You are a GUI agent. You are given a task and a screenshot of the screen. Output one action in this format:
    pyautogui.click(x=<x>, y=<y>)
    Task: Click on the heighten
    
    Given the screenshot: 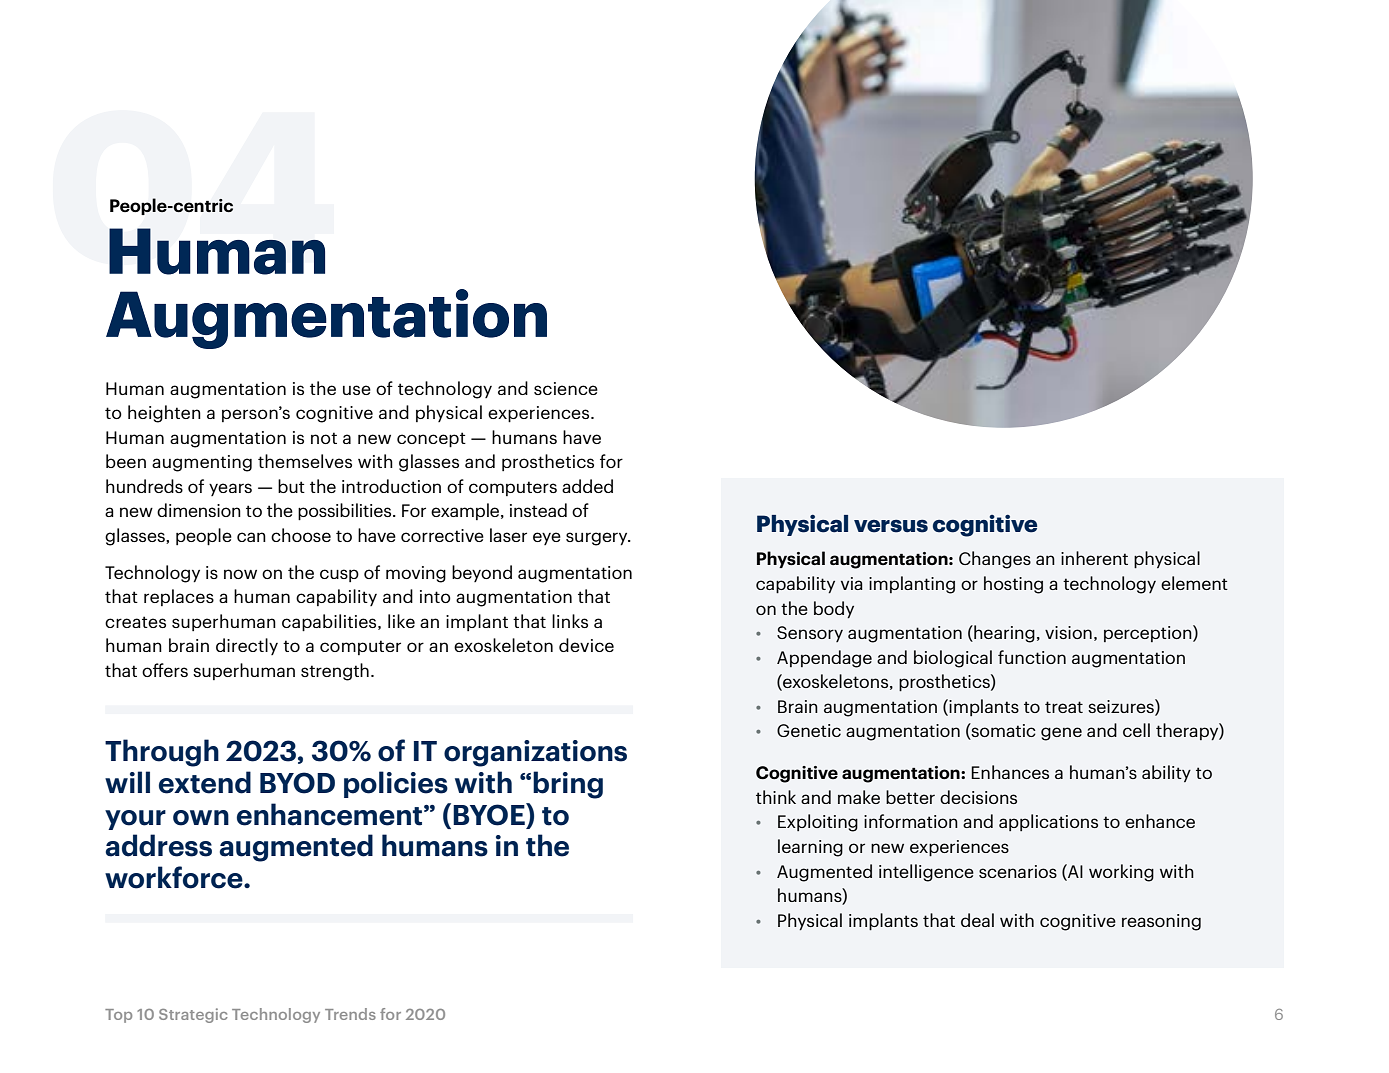 What is the action you would take?
    pyautogui.click(x=164, y=414)
